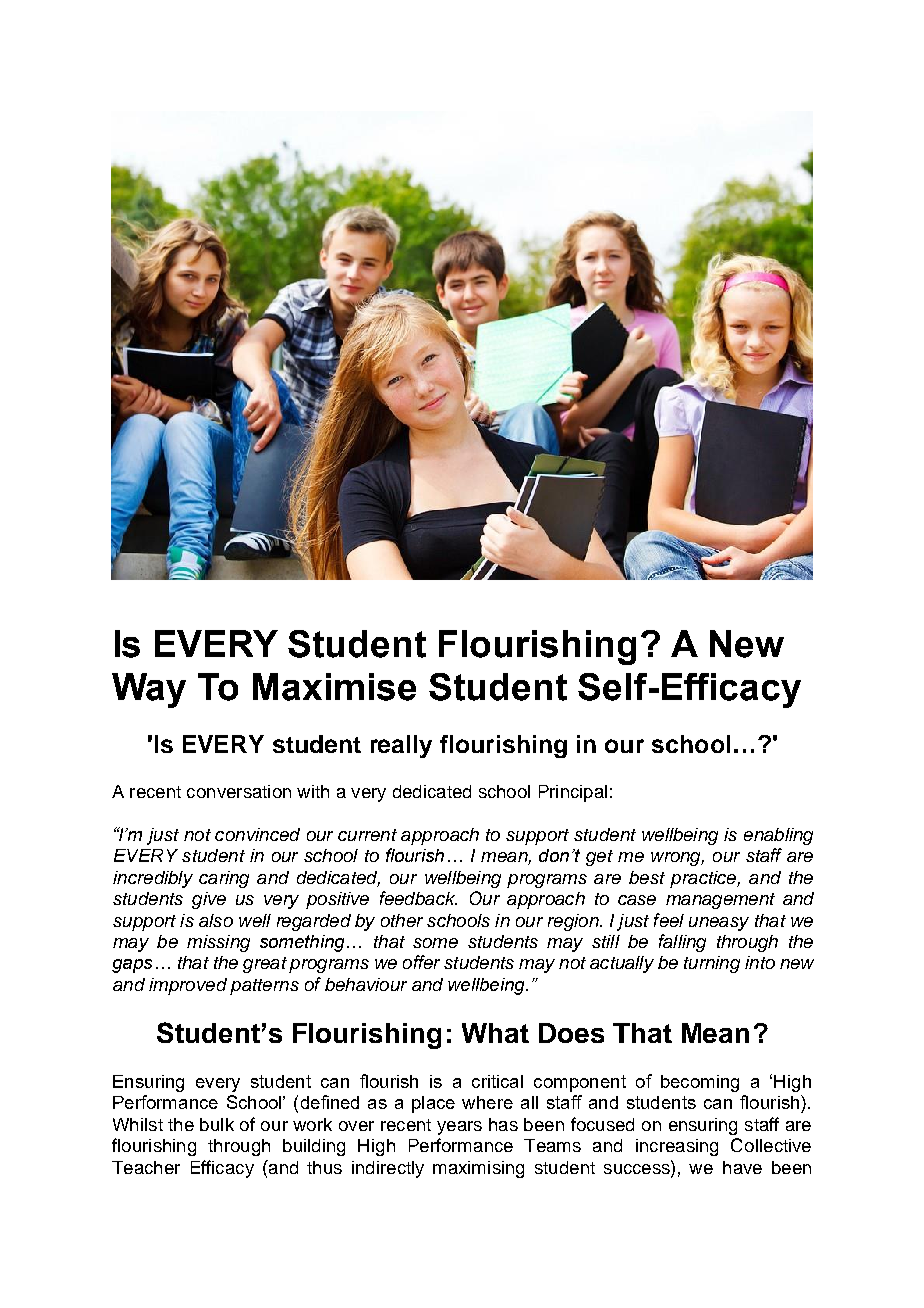 This page has height=1308, width=924. I want to click on improved, so click(188, 986).
